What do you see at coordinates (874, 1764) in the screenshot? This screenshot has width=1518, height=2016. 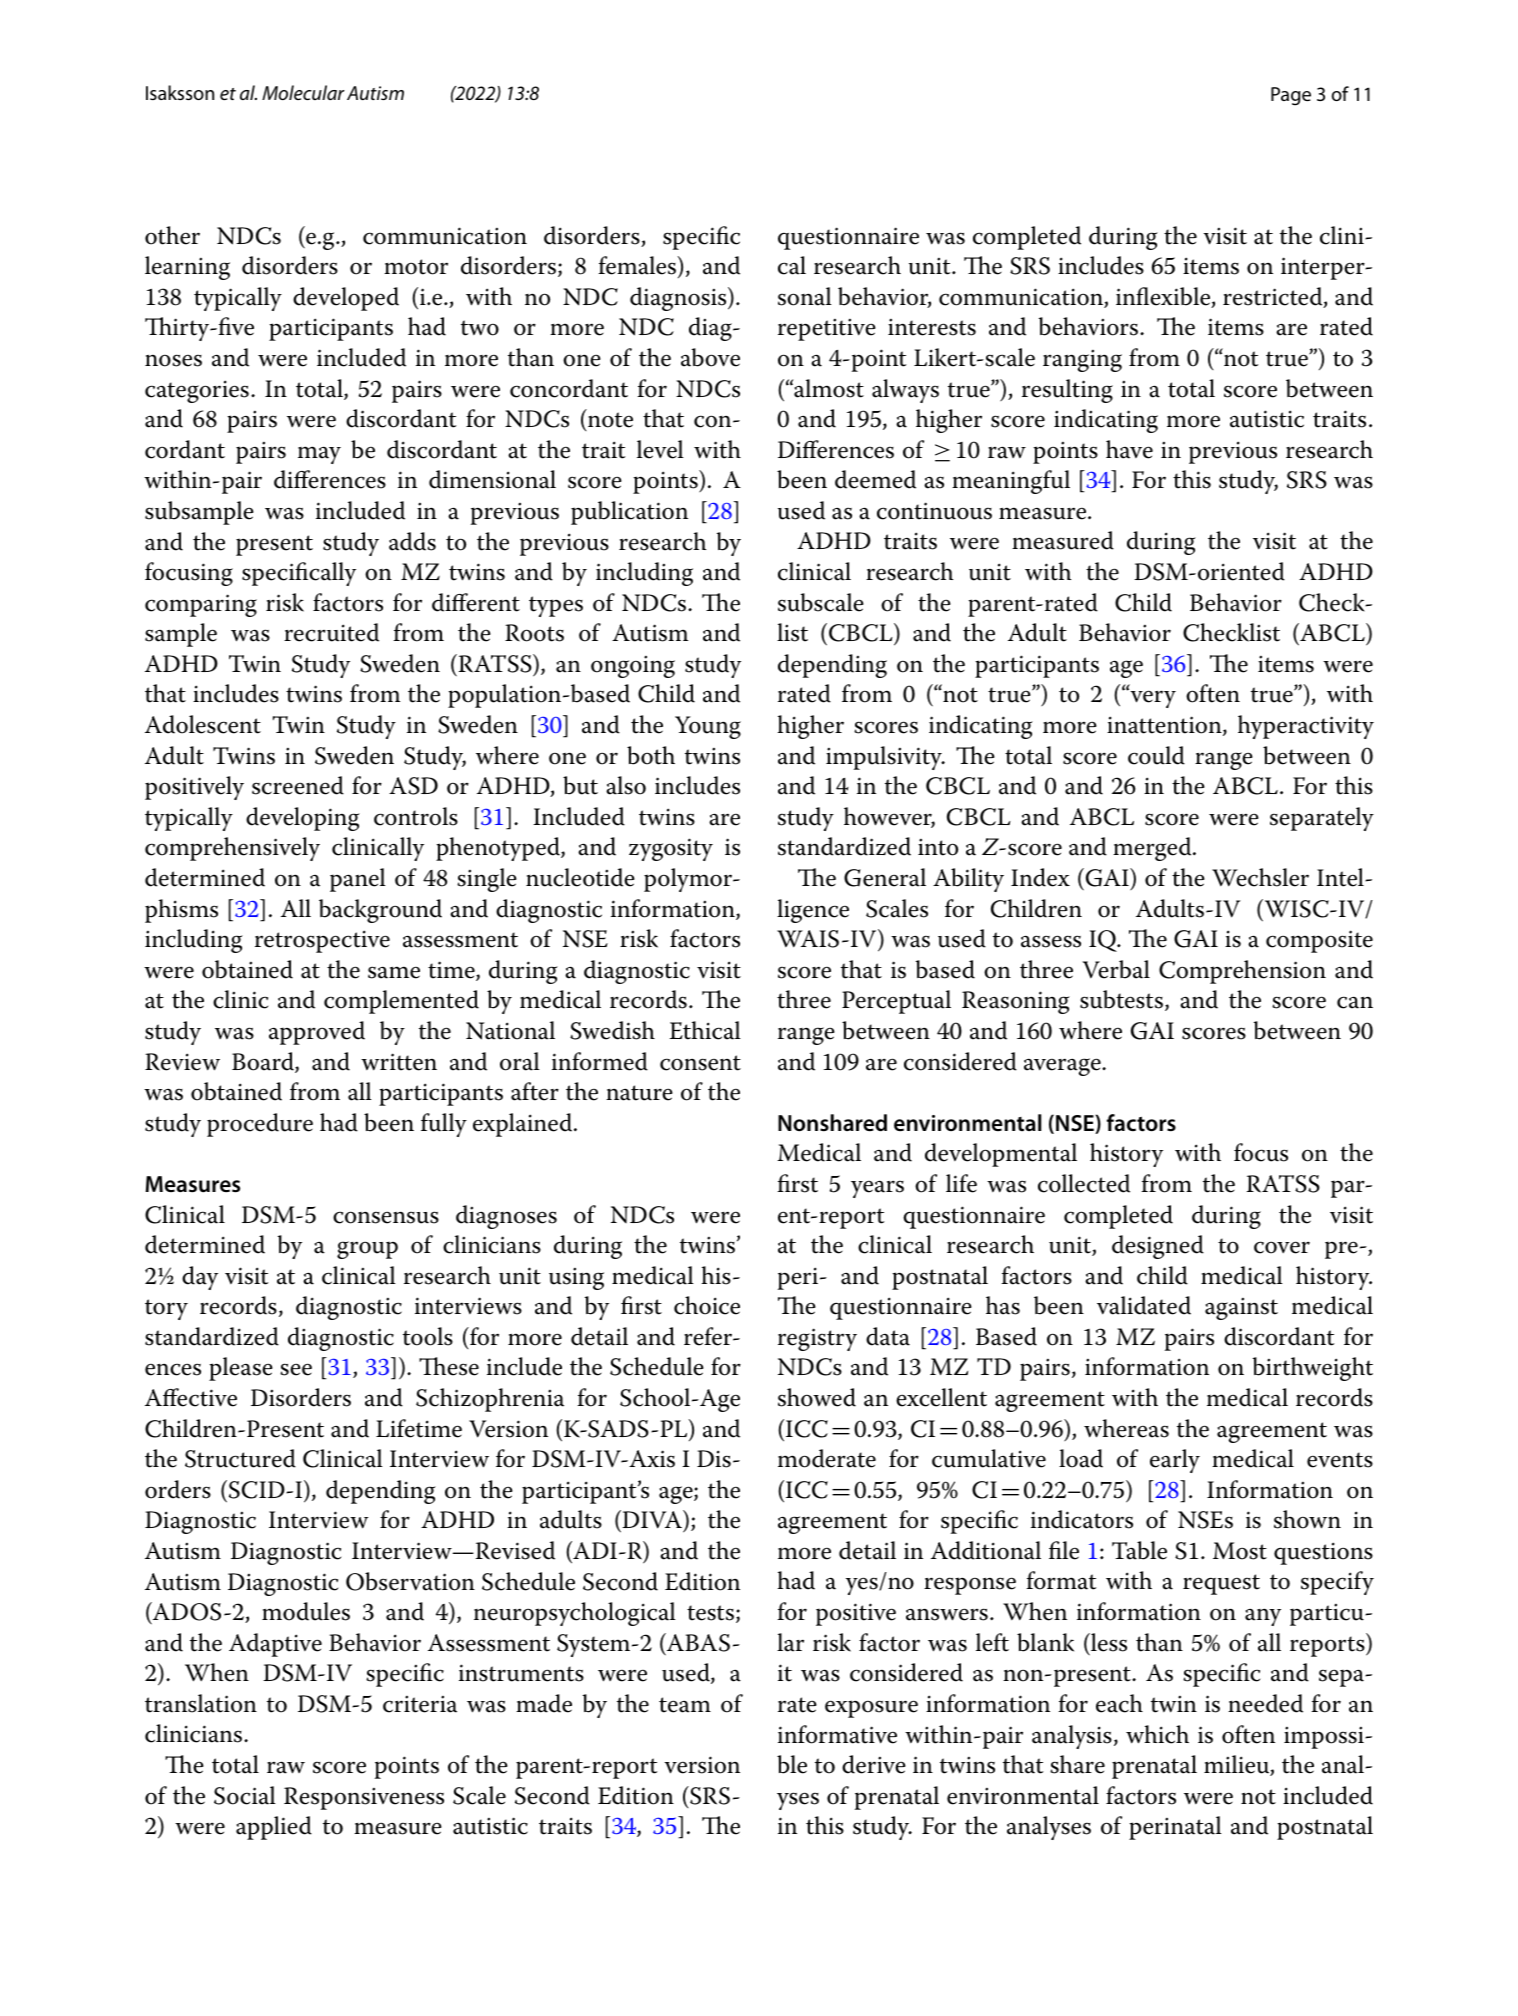 I see `derive` at bounding box center [874, 1764].
